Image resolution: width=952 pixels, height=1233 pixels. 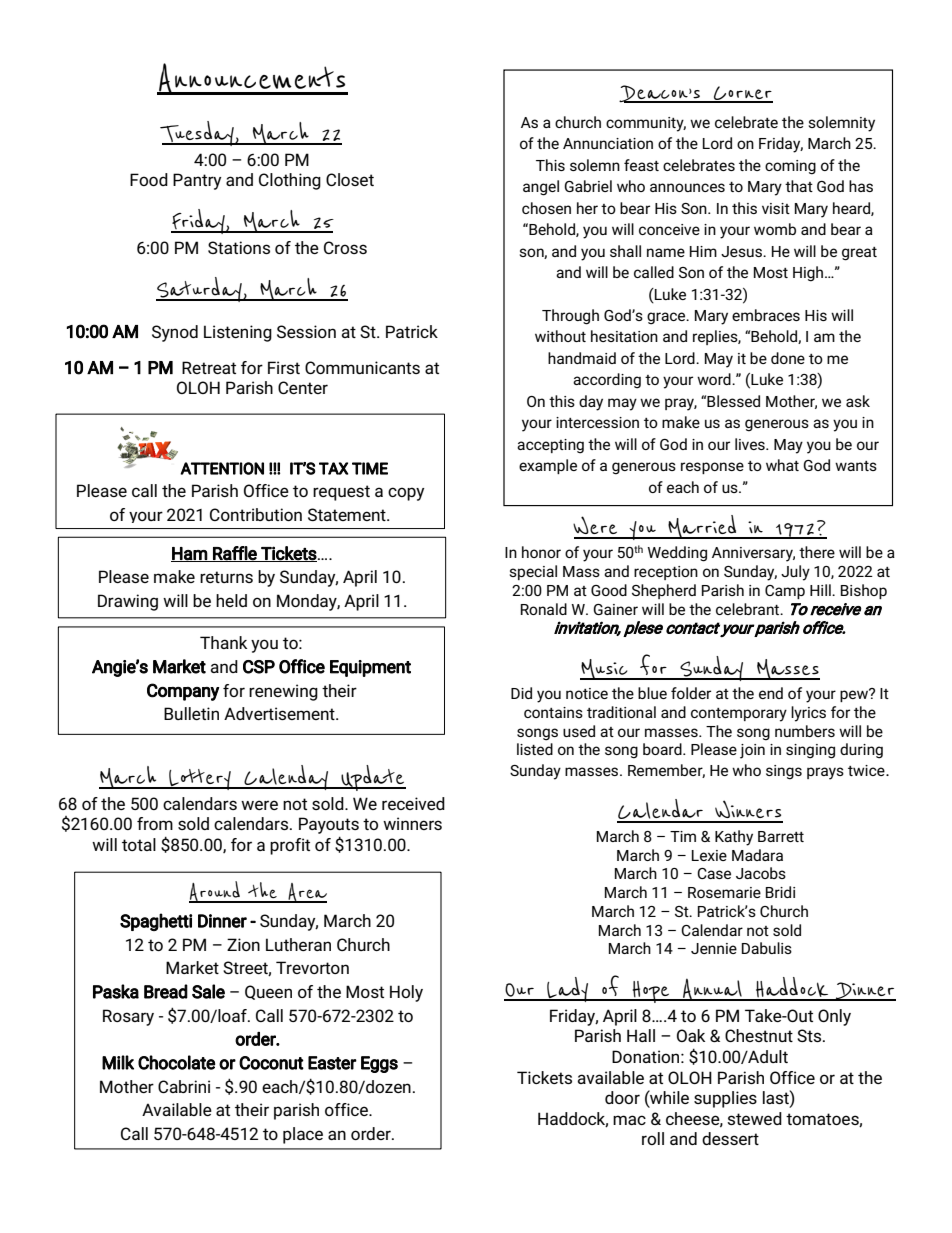 I want to click on Corner, so click(x=742, y=94).
